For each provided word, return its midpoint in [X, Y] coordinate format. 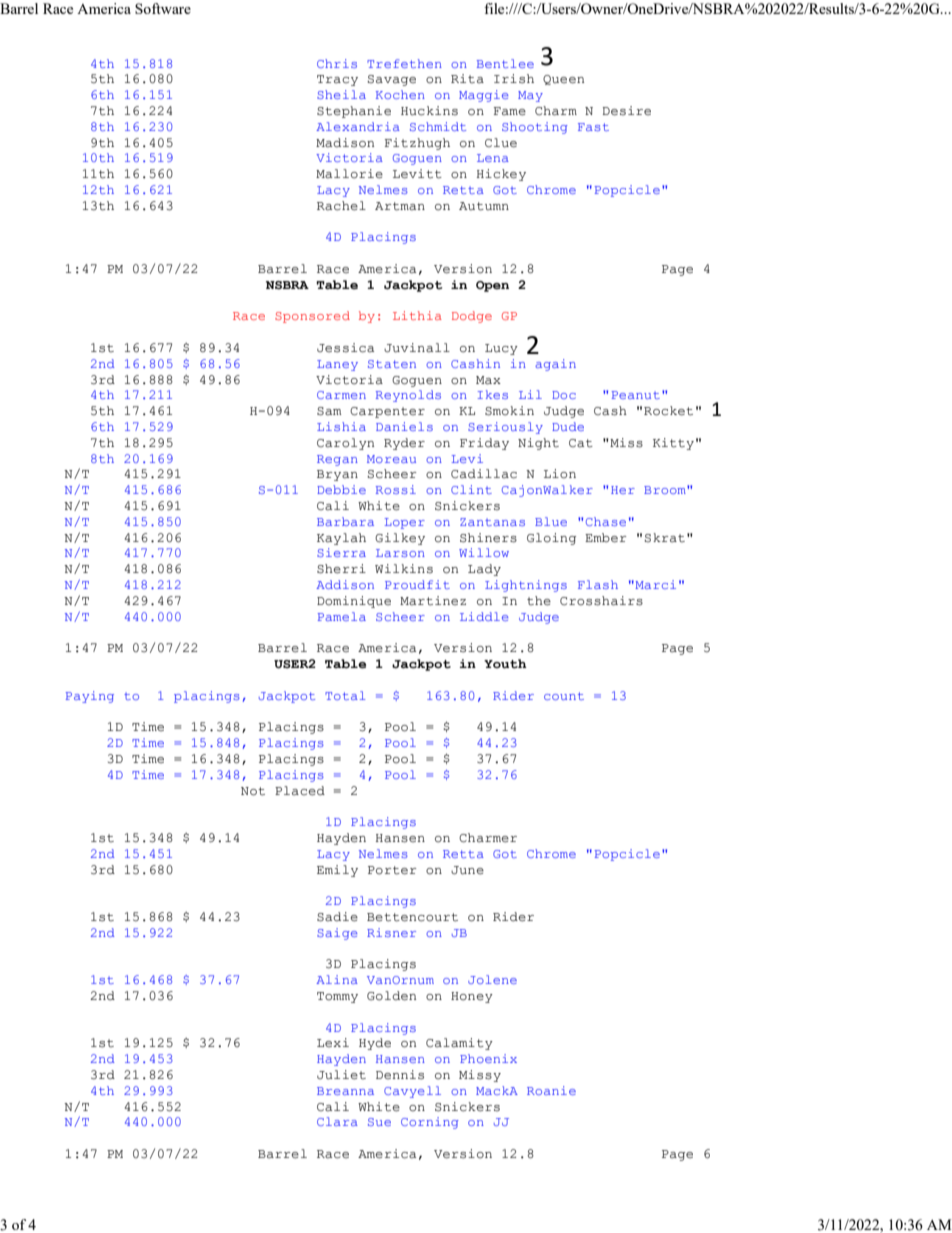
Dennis [400, 1075]
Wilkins [404, 569]
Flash [598, 584]
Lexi [333, 1042]
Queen [563, 80]
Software [163, 8]
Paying [90, 697]
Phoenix [488, 1058]
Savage [392, 80]
